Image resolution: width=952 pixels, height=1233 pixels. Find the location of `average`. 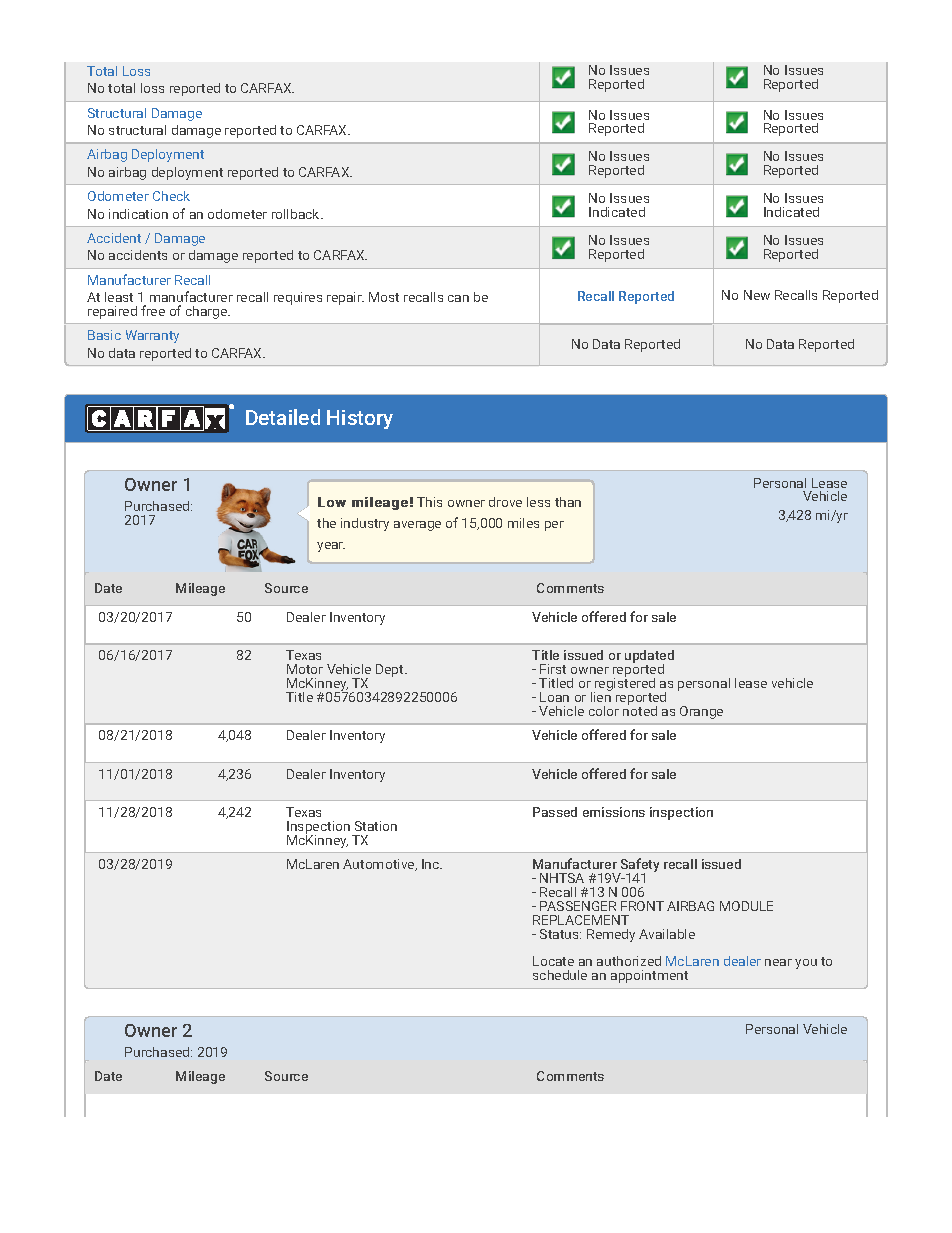

average is located at coordinates (417, 526).
